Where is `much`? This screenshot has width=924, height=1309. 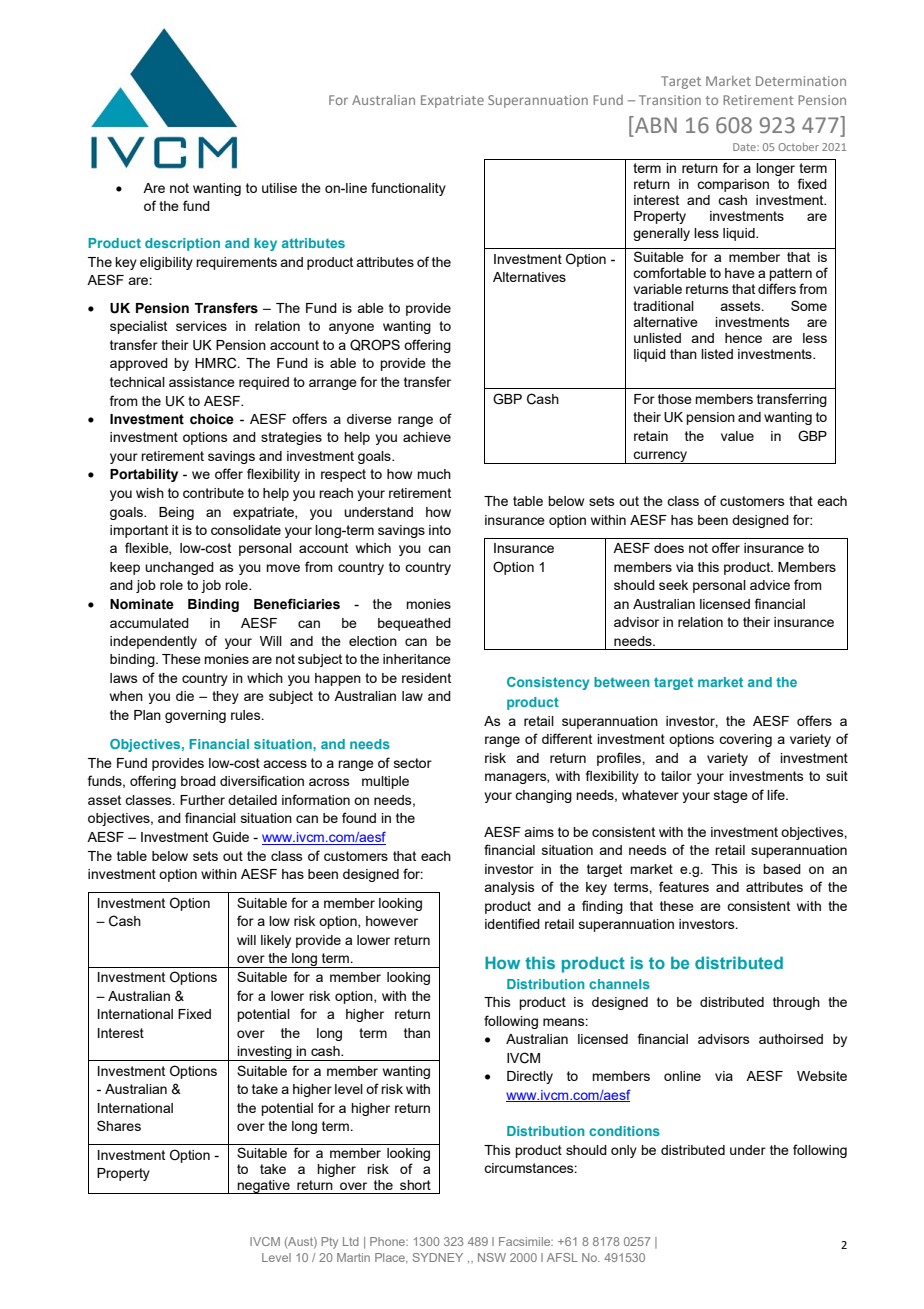 much is located at coordinates (434, 474).
